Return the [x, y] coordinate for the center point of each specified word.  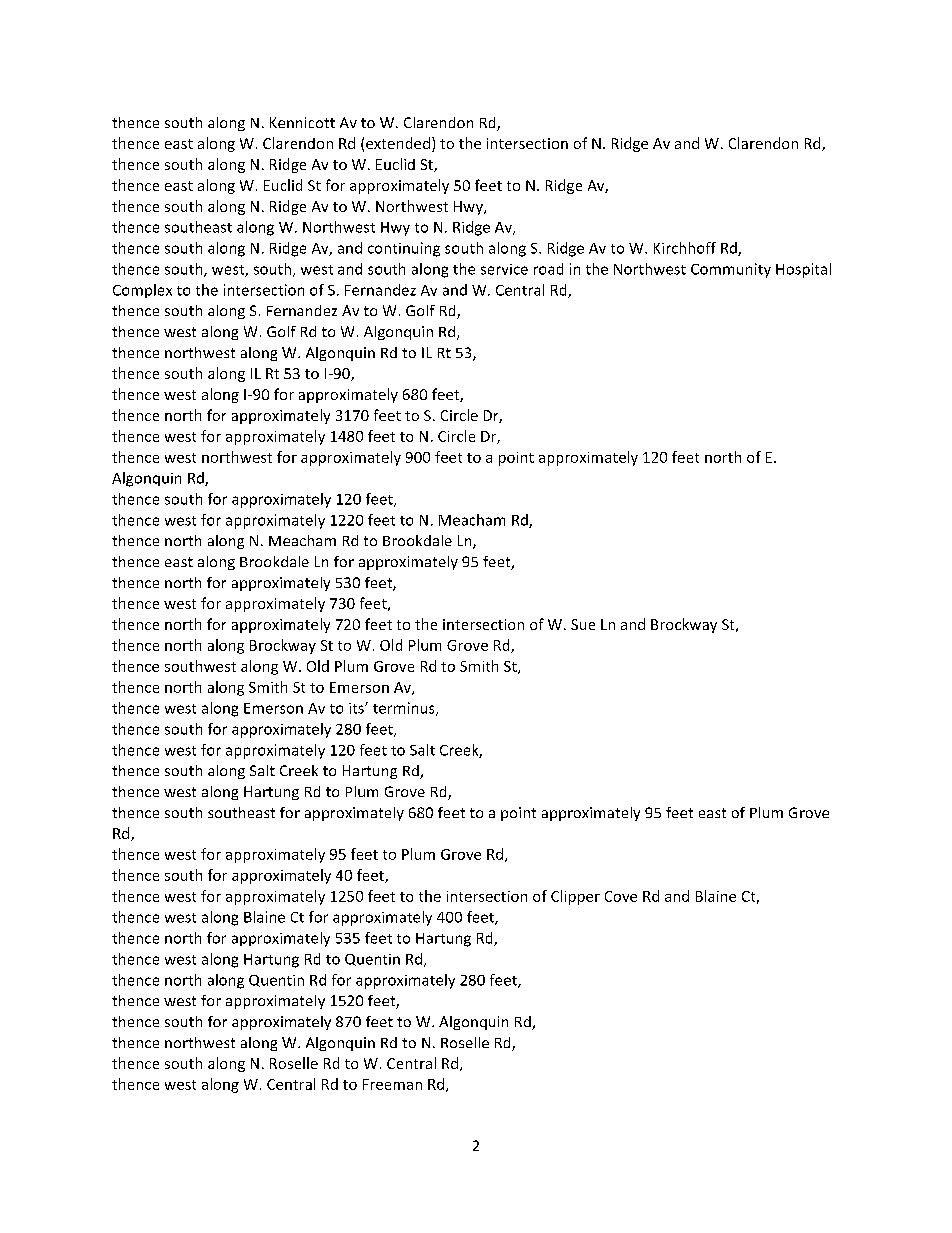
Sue [583, 624]
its [357, 708]
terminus [405, 709]
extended [398, 143]
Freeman [392, 1084]
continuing [404, 249]
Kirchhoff [685, 248]
